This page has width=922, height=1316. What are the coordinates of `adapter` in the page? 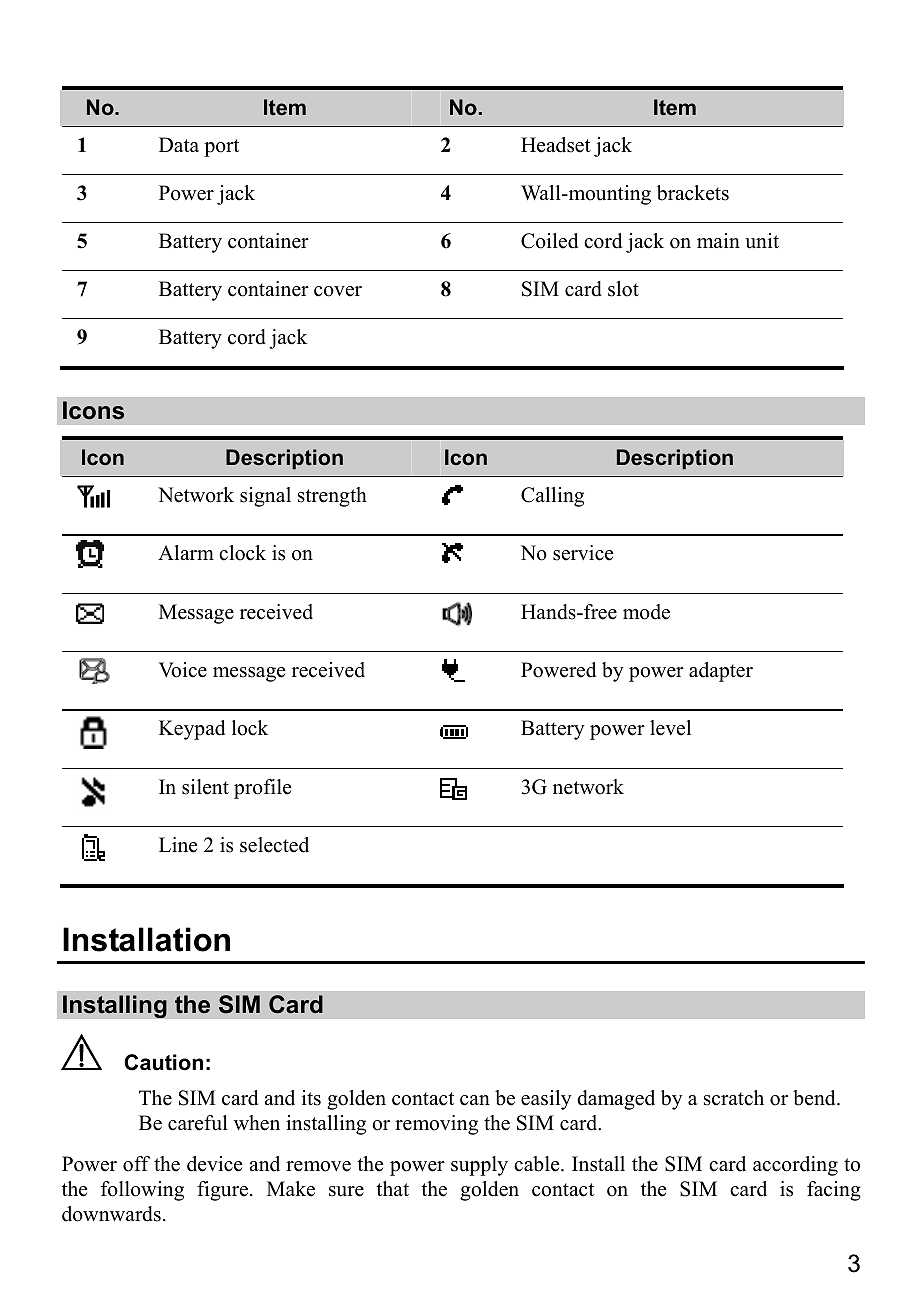 It's located at (721, 672).
